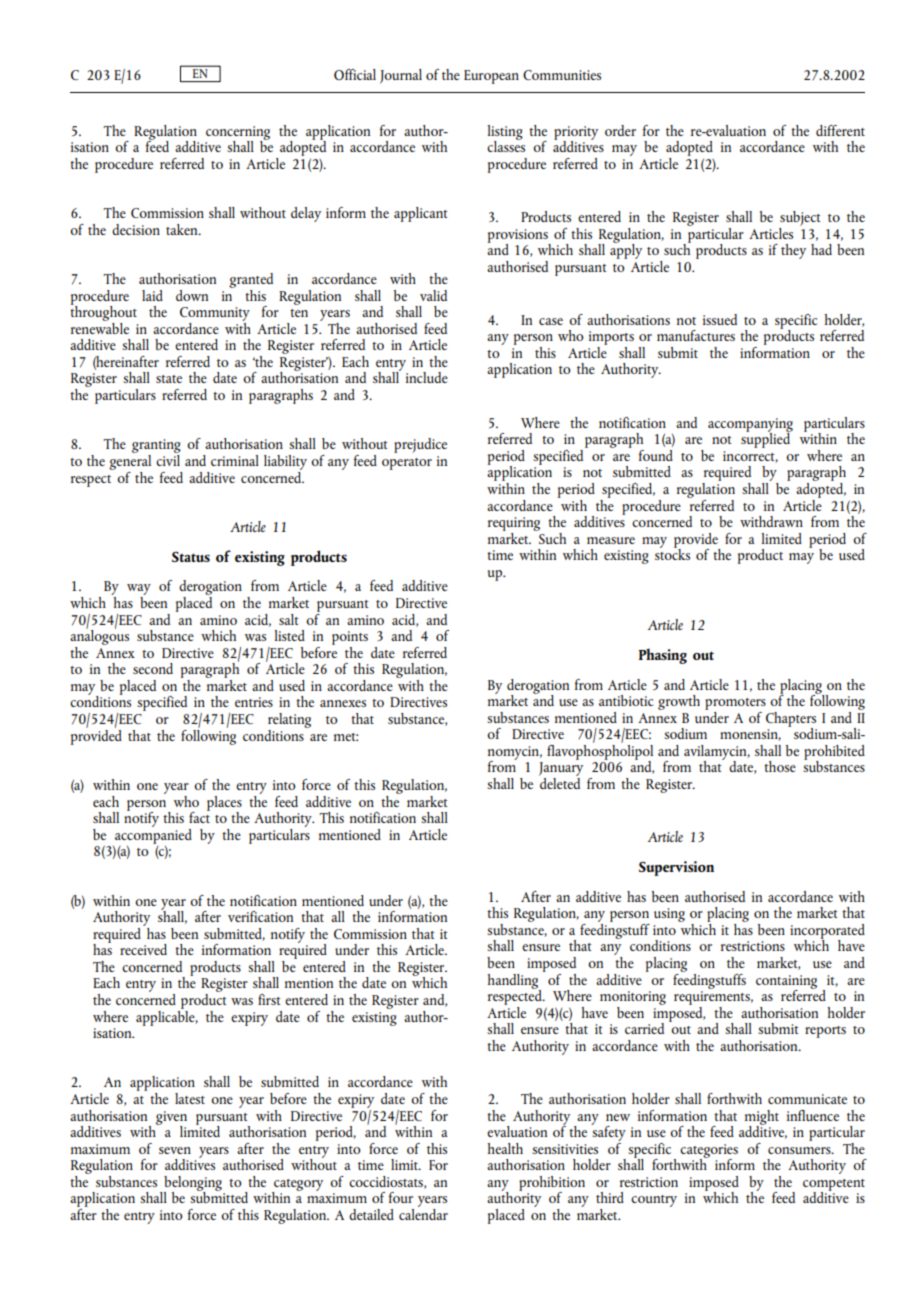 Image resolution: width=924 pixels, height=1308 pixels. Describe the element at coordinates (433, 295) in the image. I see `valid` at that location.
